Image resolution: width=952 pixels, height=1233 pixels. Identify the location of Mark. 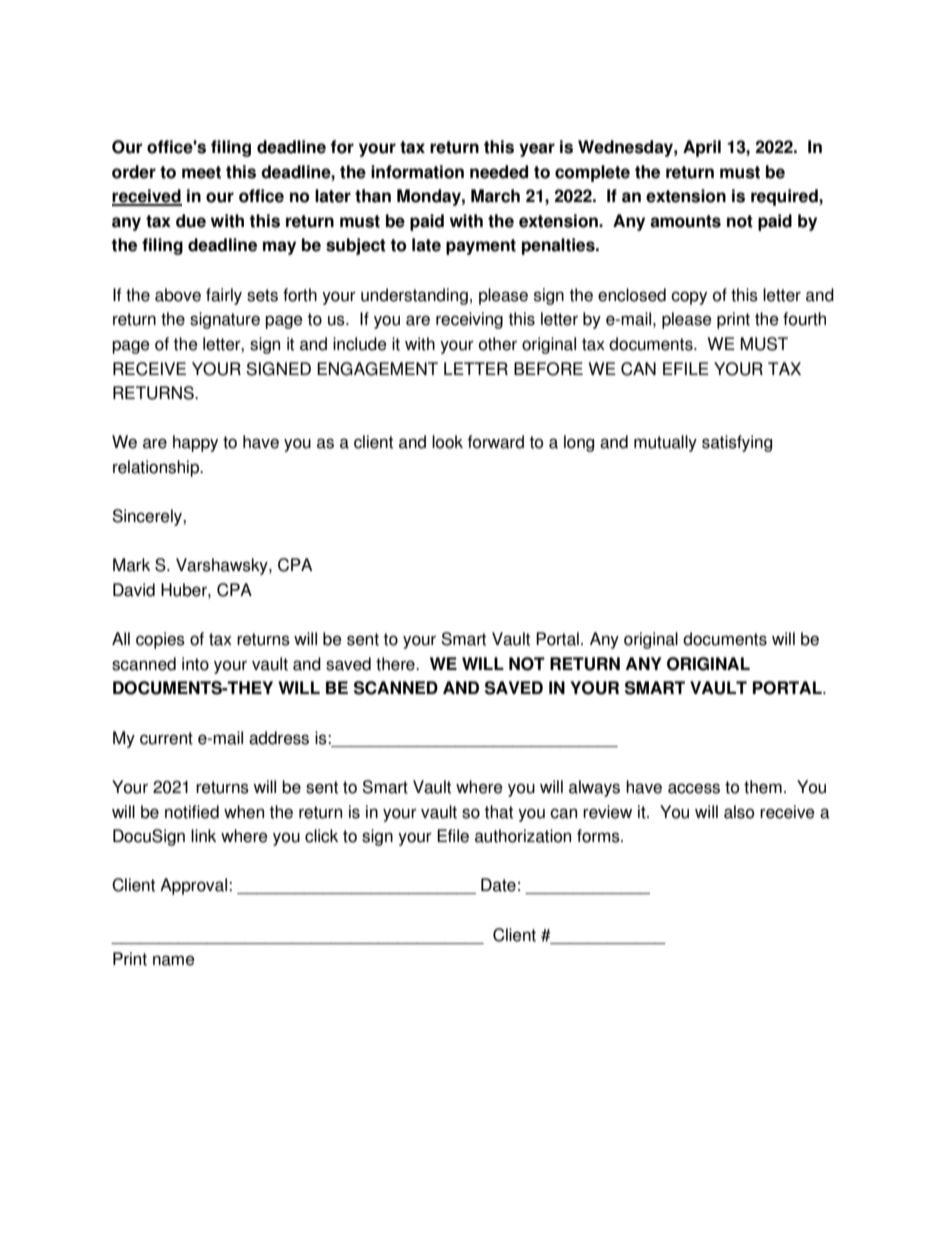
(131, 565).
